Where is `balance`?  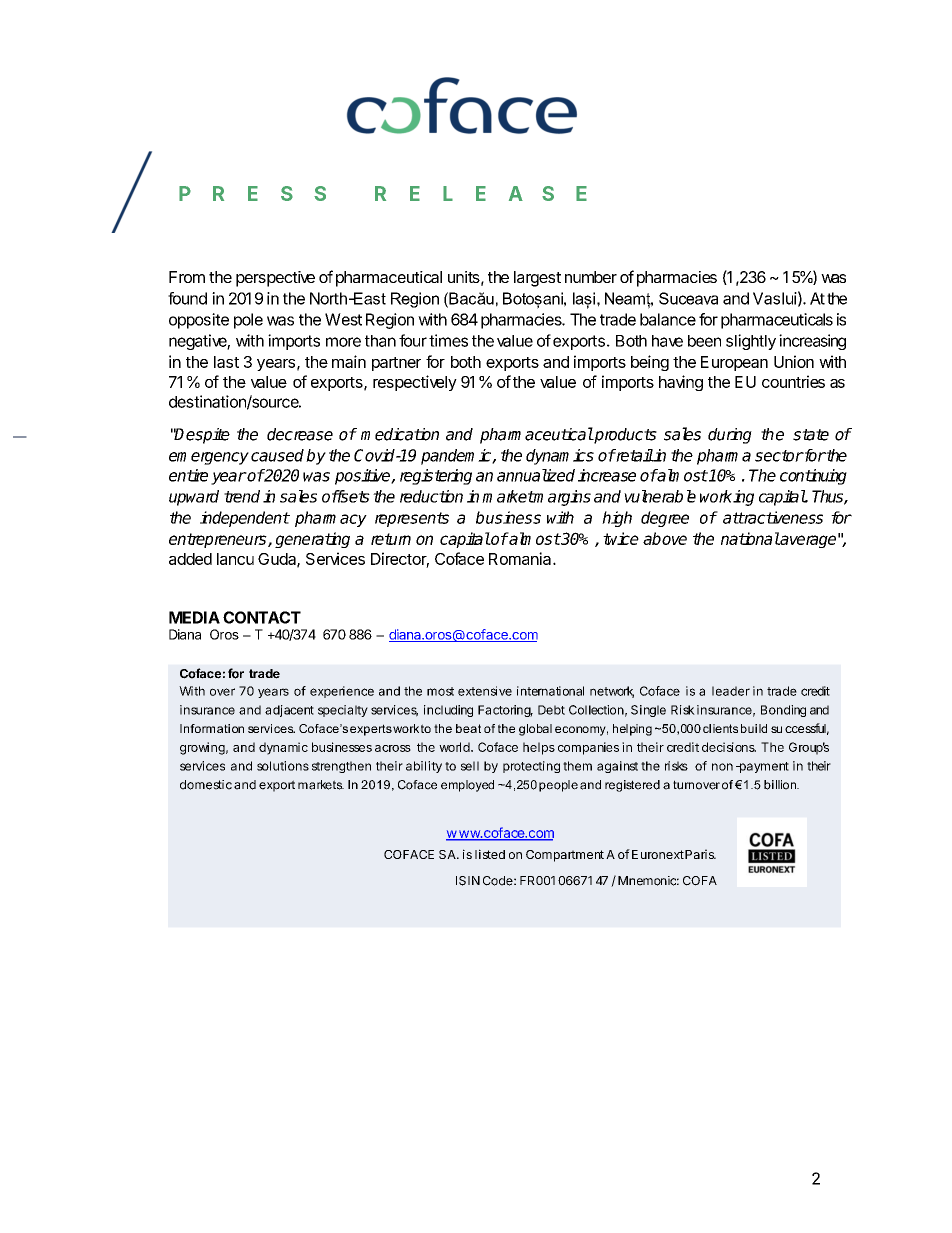
balance is located at coordinates (668, 319).
